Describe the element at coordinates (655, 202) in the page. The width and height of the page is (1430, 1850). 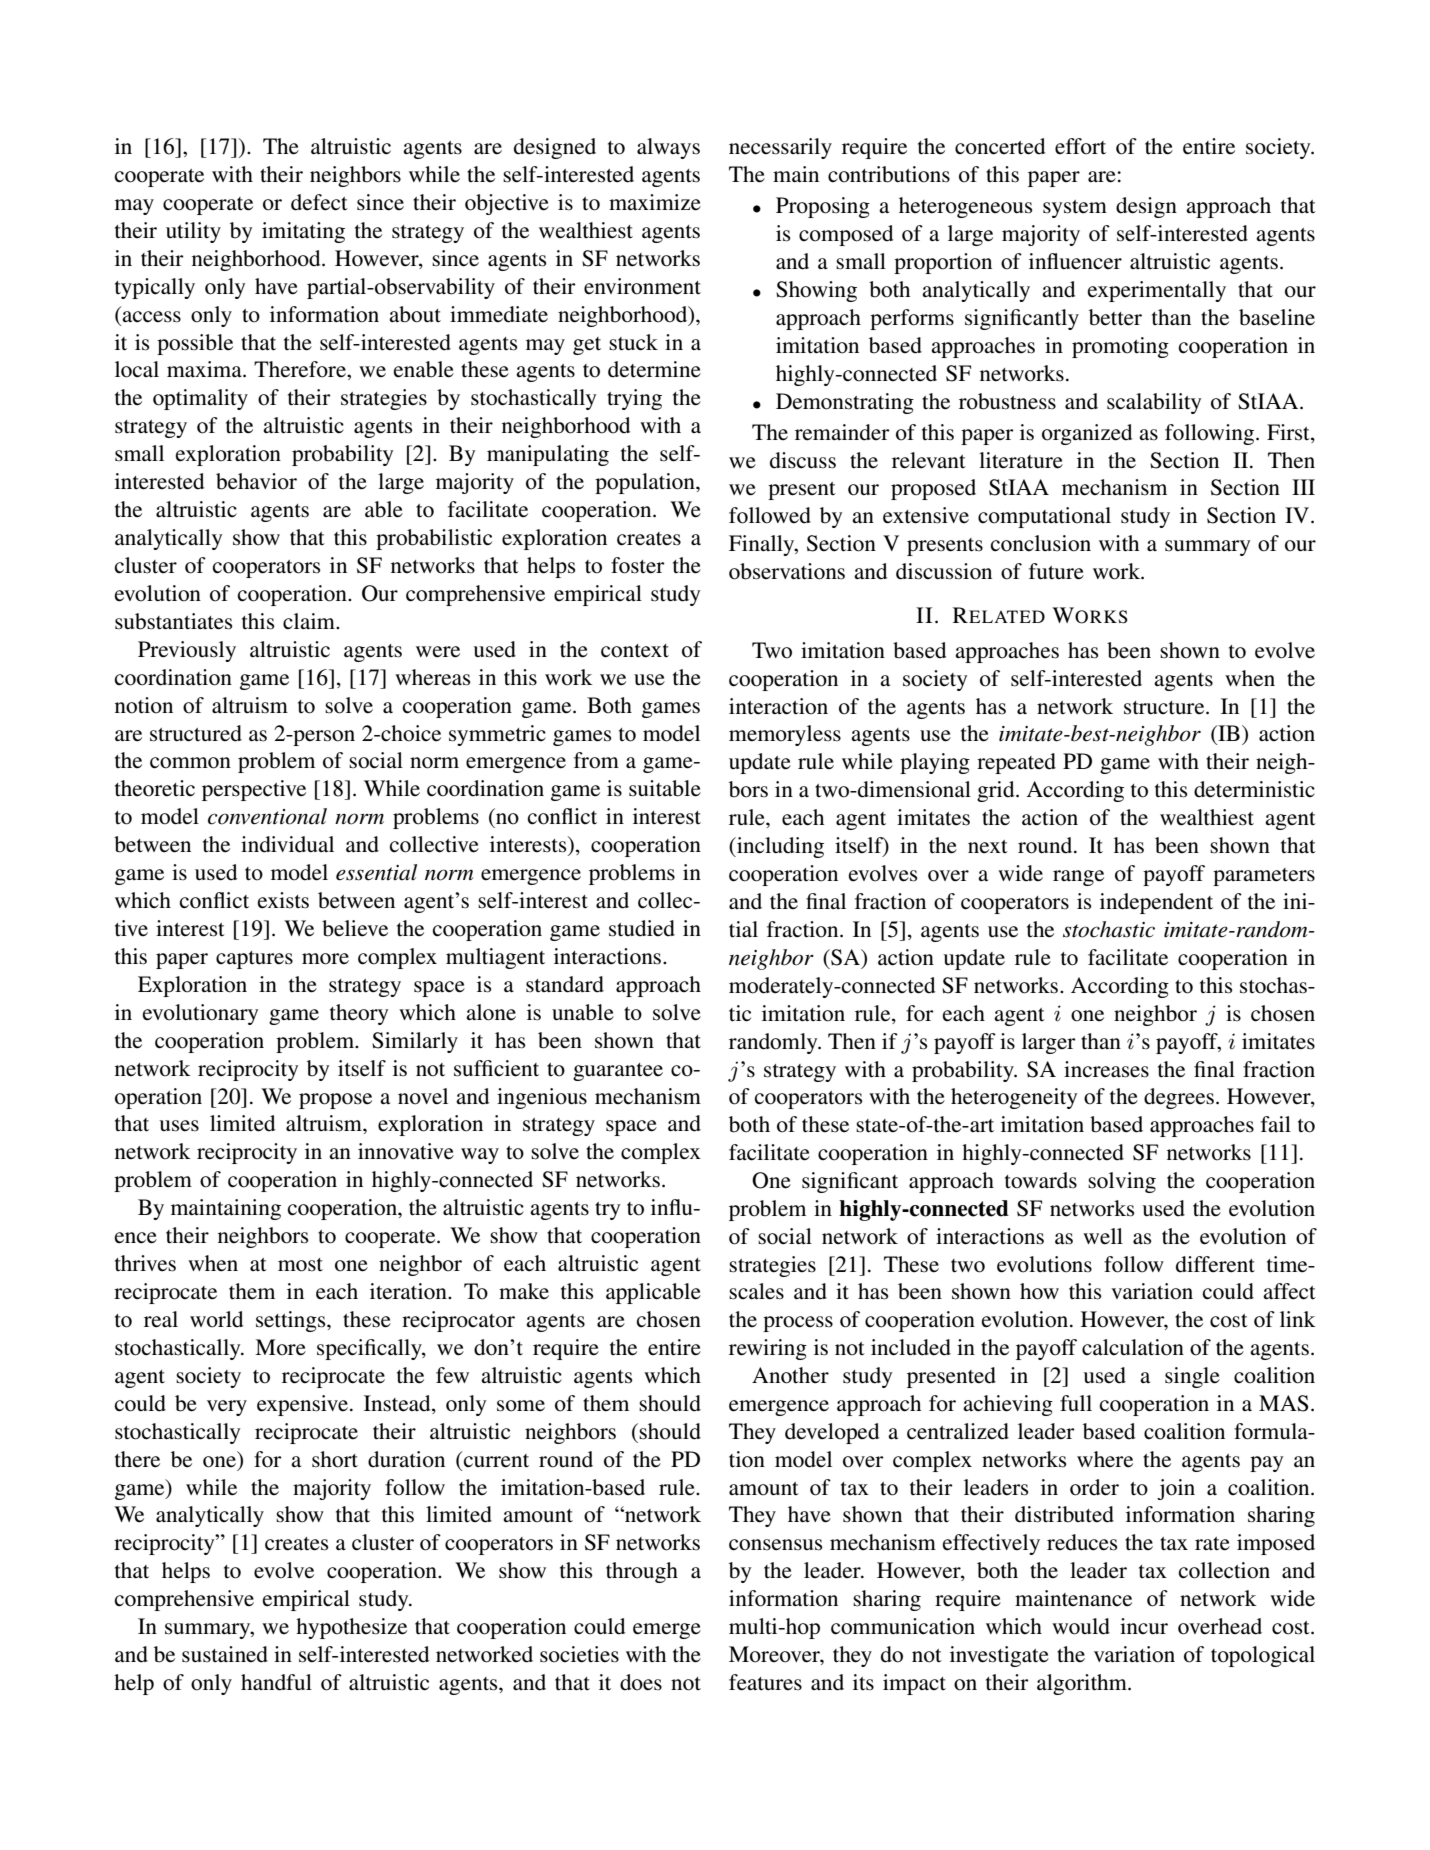
I see `maximize` at that location.
